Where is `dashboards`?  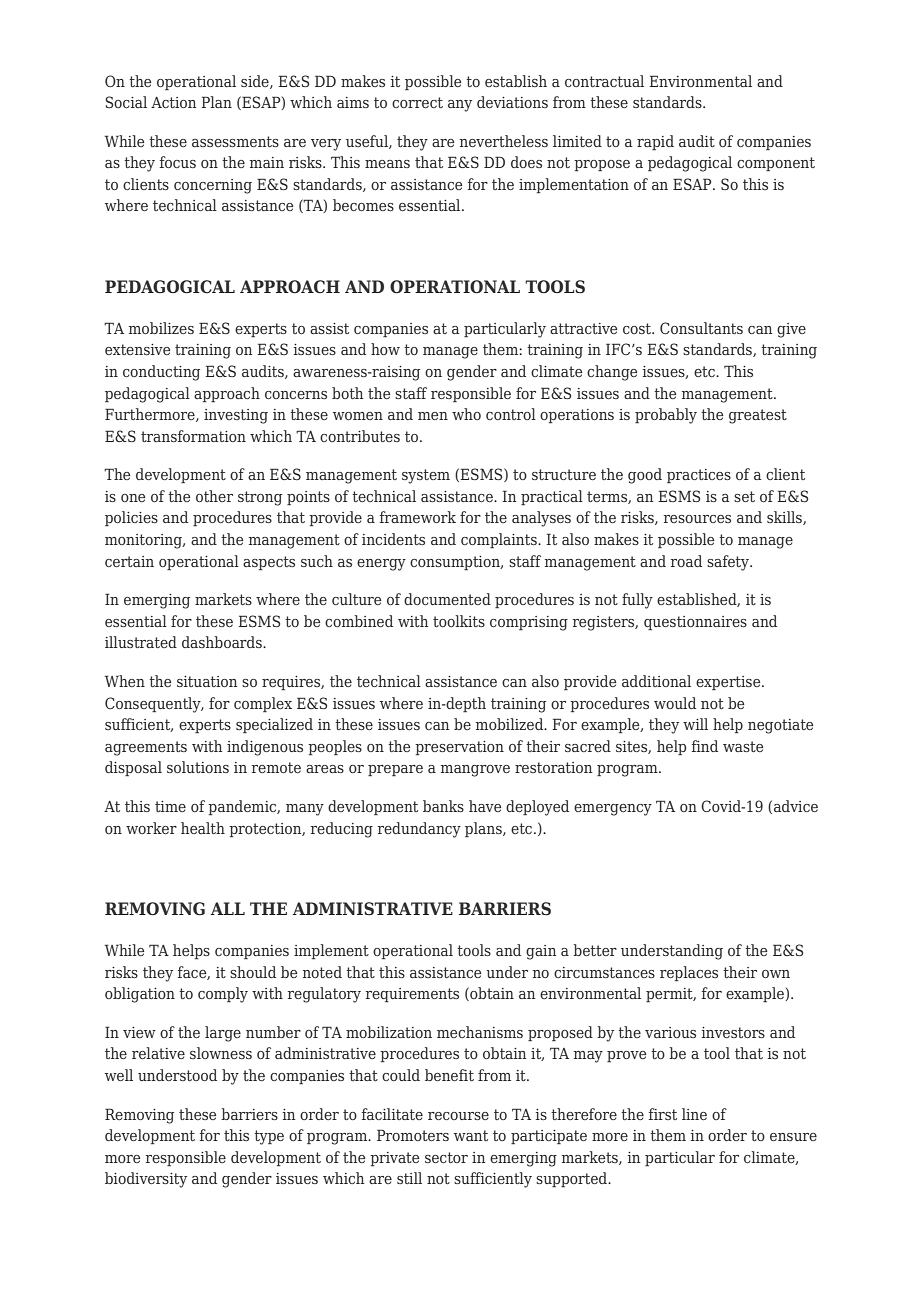 dashboards is located at coordinates (223, 642).
